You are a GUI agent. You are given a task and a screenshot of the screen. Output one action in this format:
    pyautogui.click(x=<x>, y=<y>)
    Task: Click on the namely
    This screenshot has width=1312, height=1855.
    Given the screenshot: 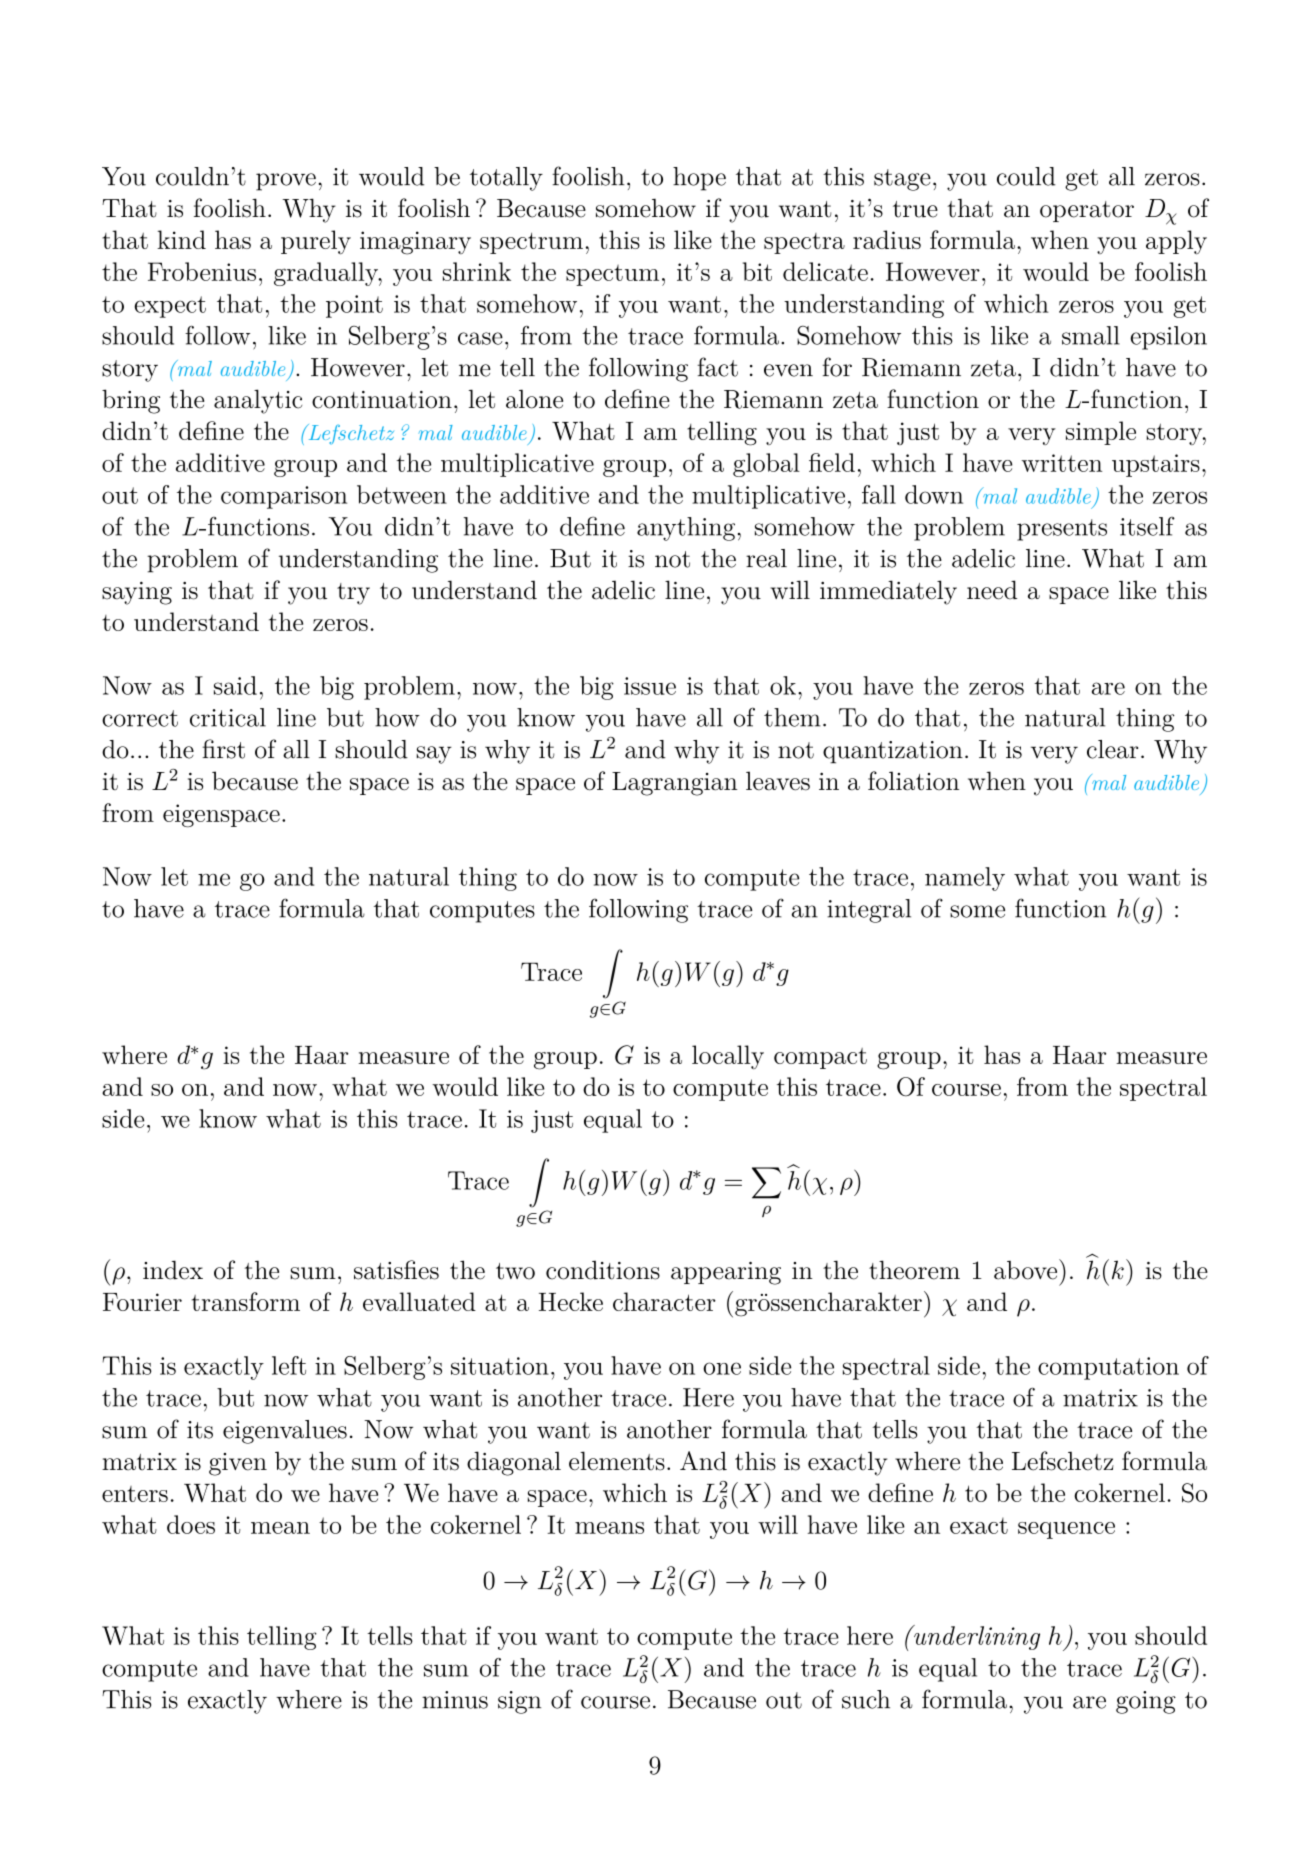 What is the action you would take?
    pyautogui.click(x=965, y=879)
